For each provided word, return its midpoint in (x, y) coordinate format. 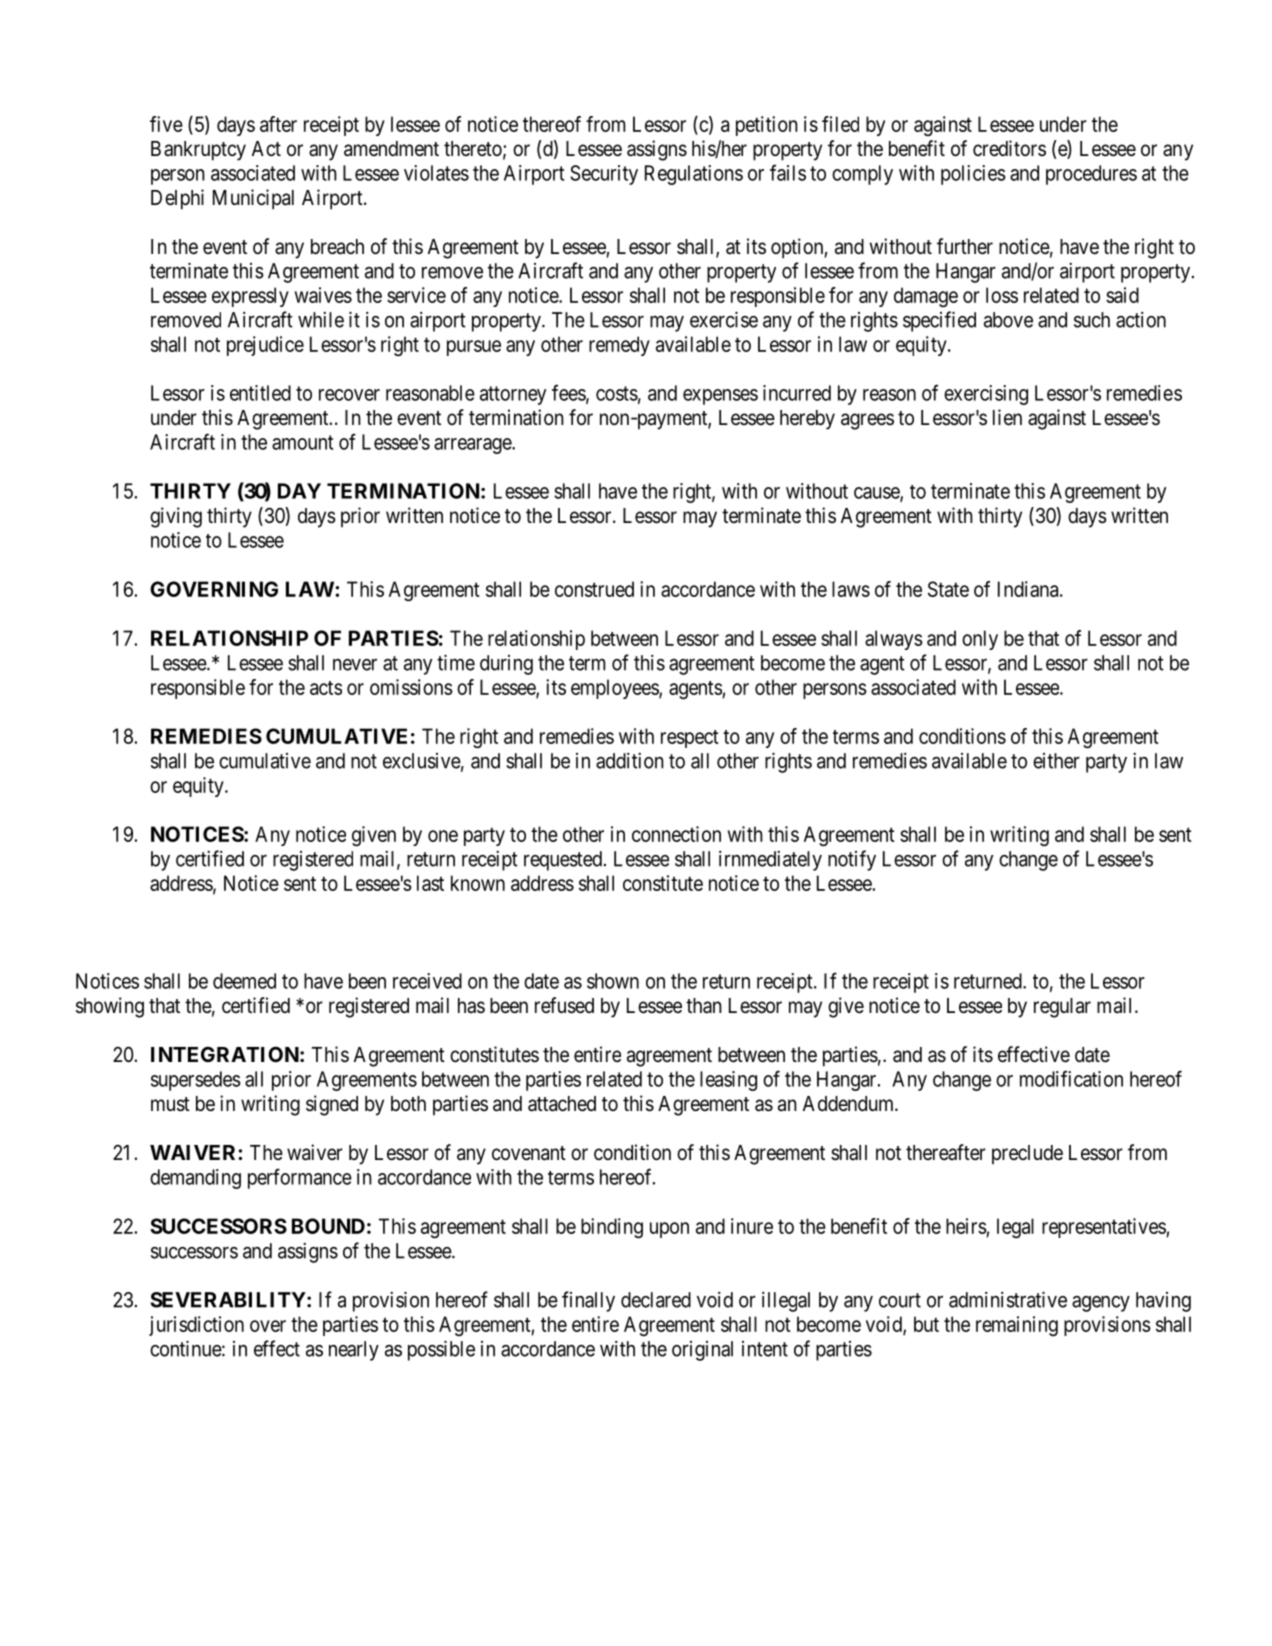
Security (604, 175)
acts (326, 688)
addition (630, 761)
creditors (1009, 148)
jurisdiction (196, 1326)
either (1056, 761)
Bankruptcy (198, 151)
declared (656, 1300)
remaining (1017, 1326)
